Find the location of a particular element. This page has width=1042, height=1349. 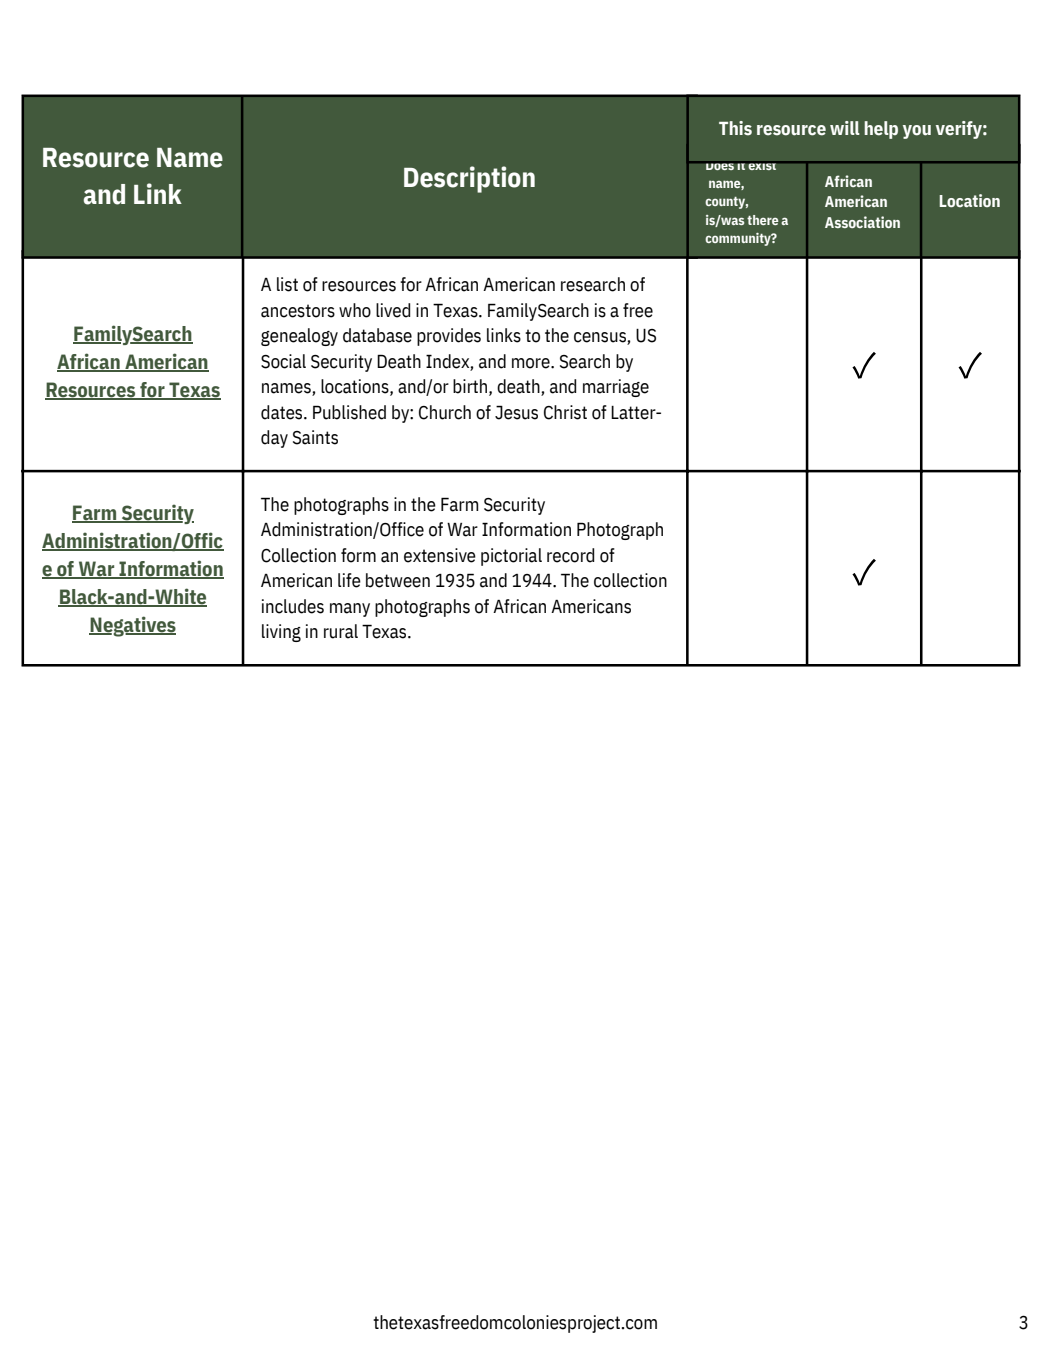

between is located at coordinates (398, 580).
